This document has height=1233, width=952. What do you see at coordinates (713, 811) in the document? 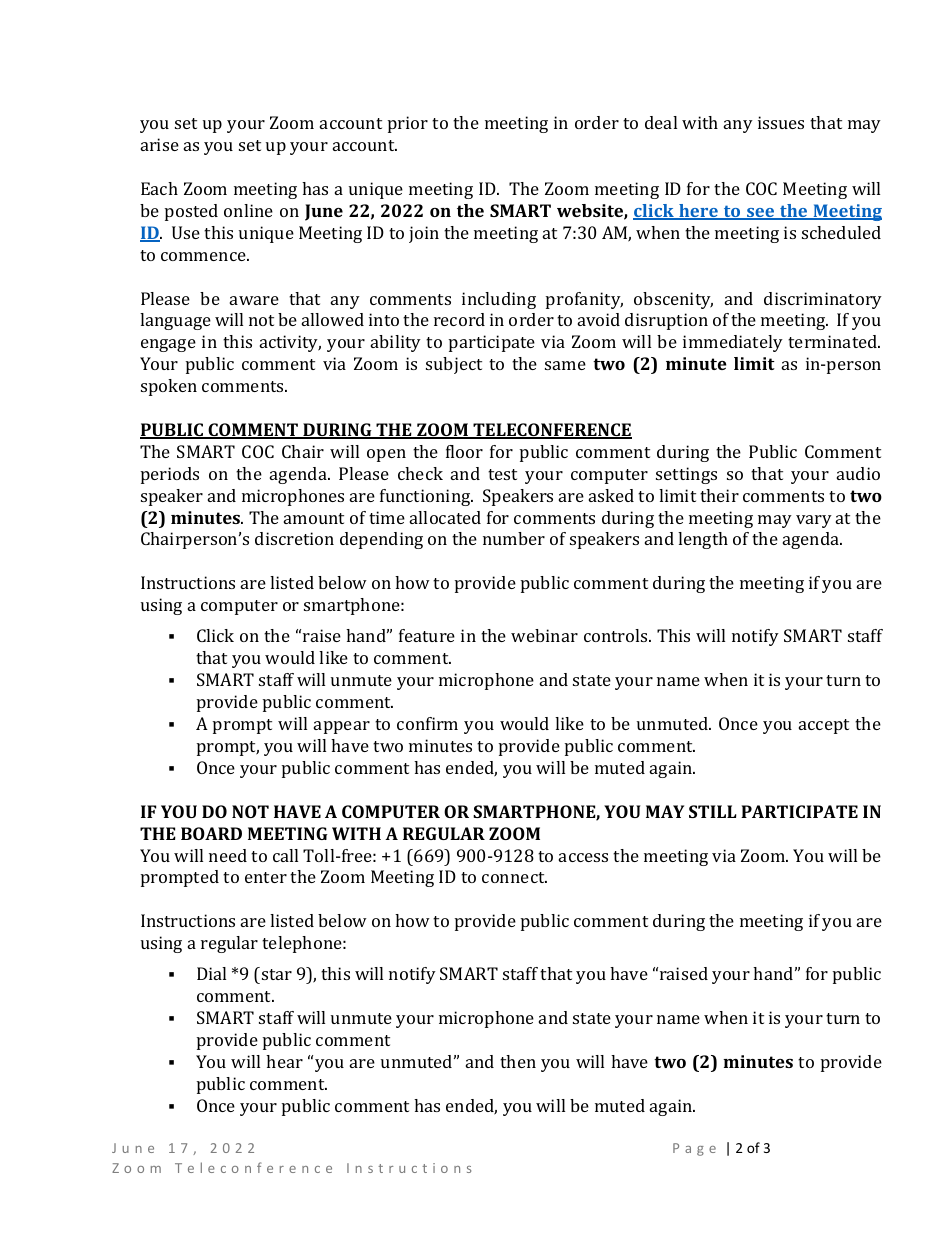
I see `STILL` at bounding box center [713, 811].
